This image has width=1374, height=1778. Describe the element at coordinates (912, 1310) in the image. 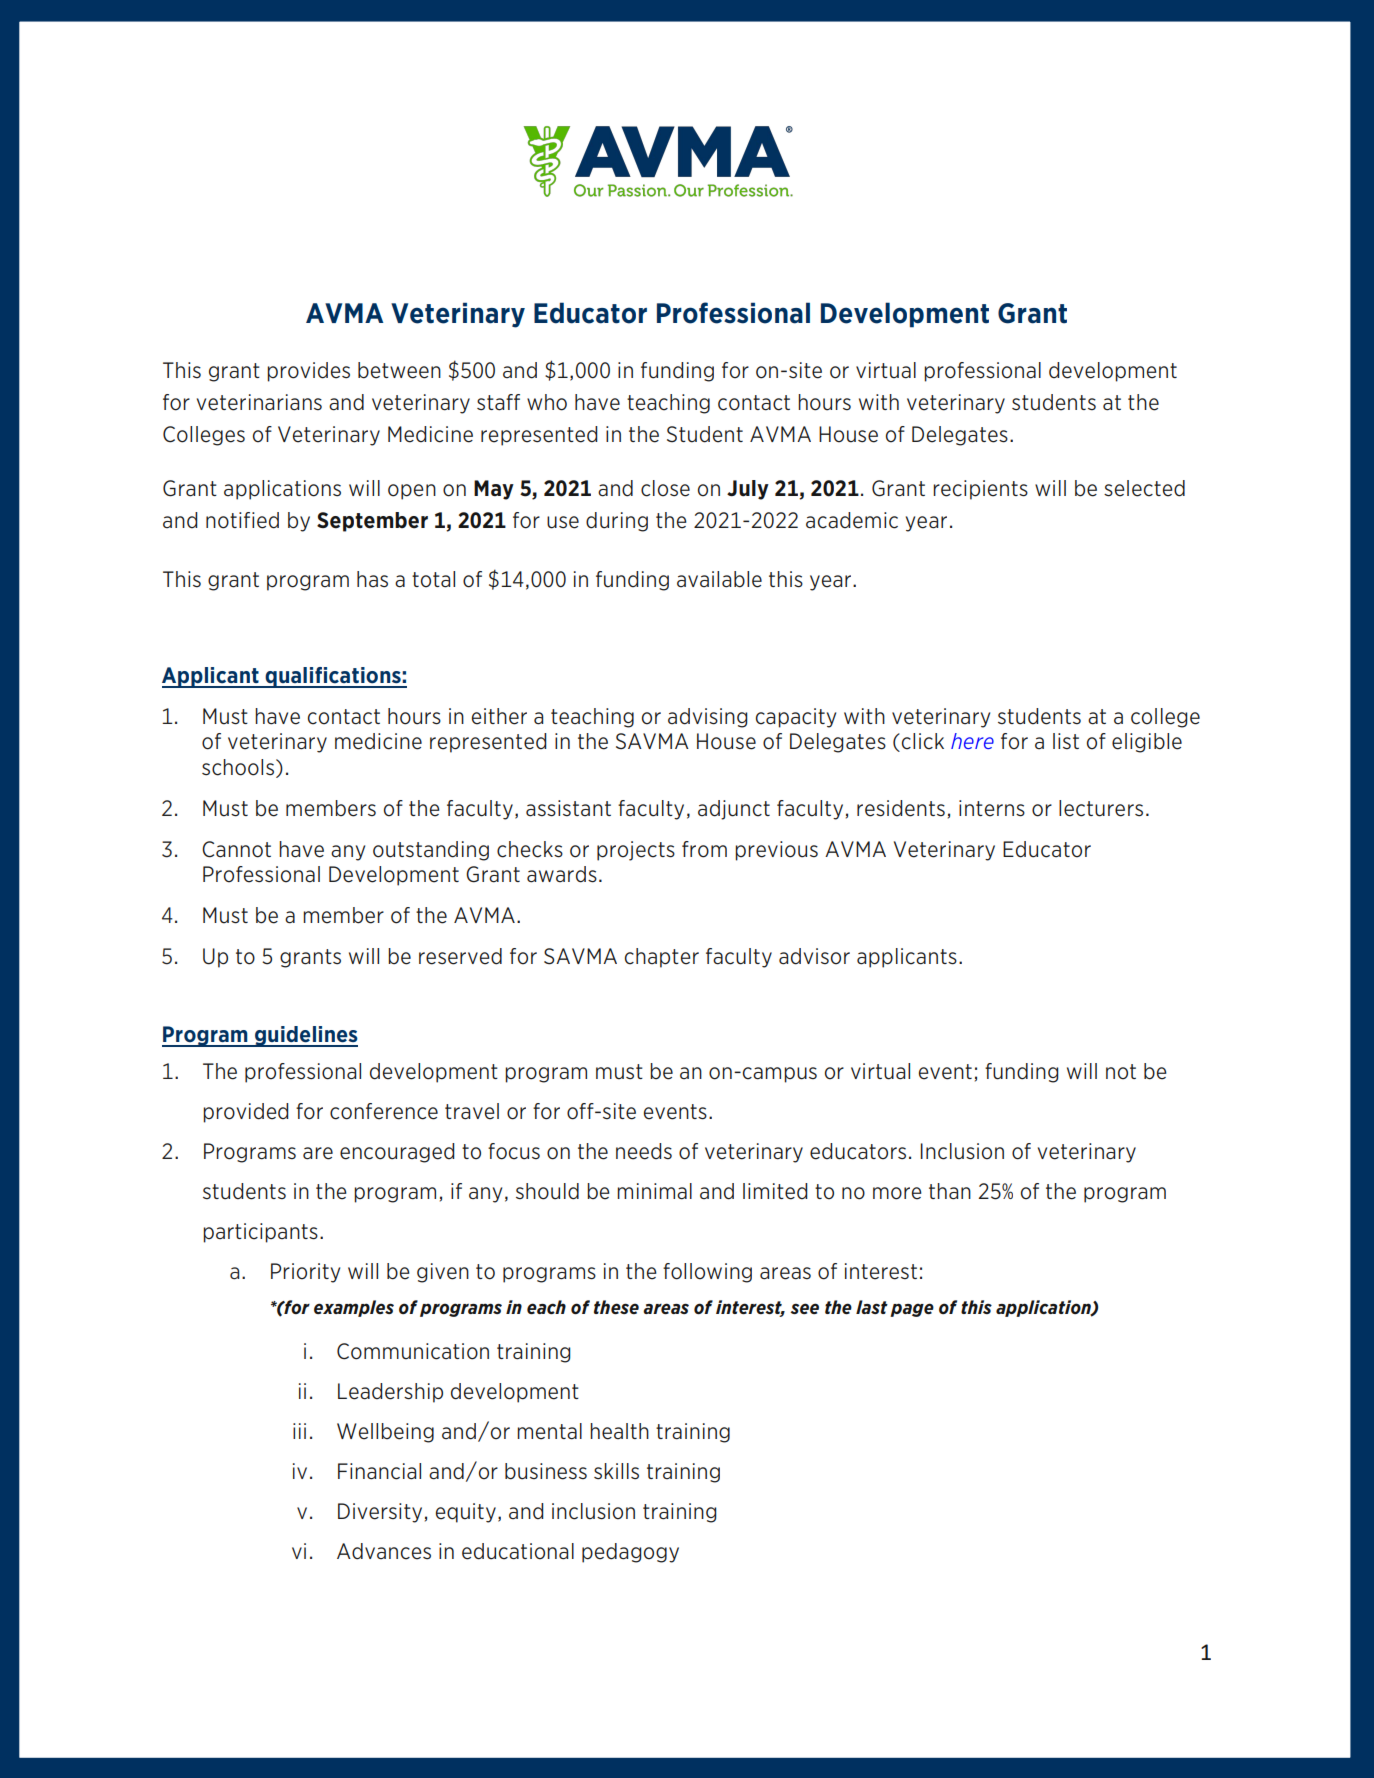

I see `page` at that location.
